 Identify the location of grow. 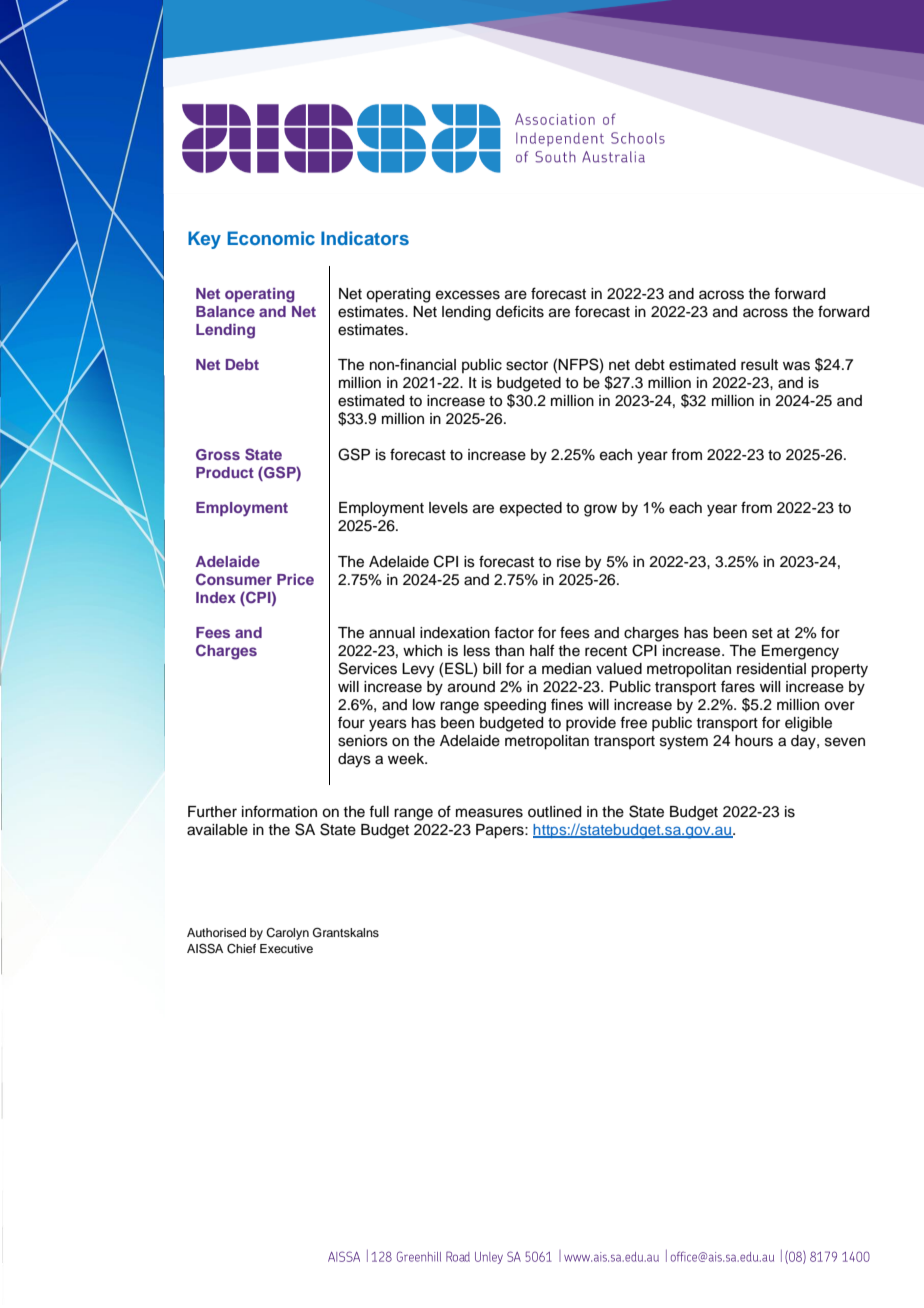
(600, 510).
